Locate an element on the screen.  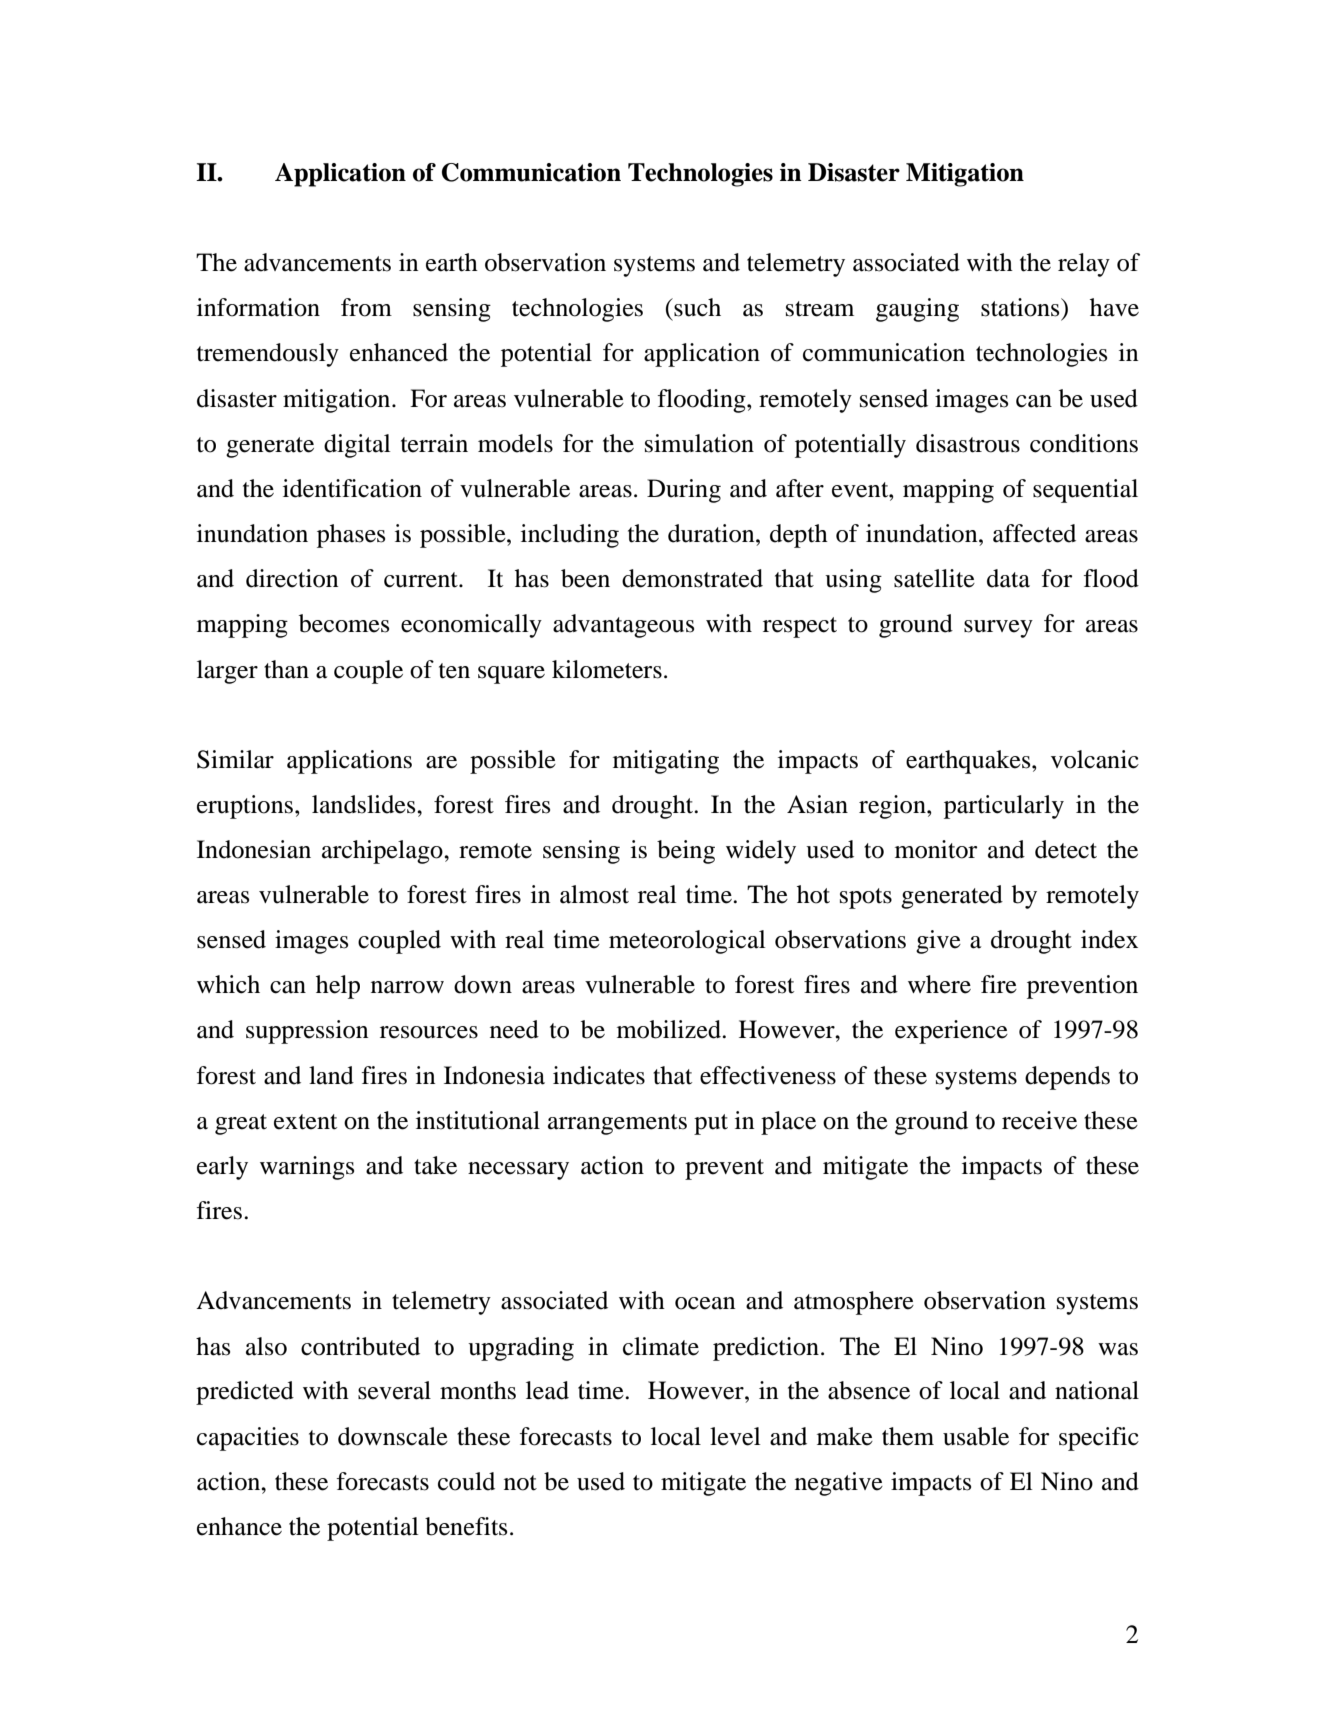
stations is located at coordinates (1021, 307).
